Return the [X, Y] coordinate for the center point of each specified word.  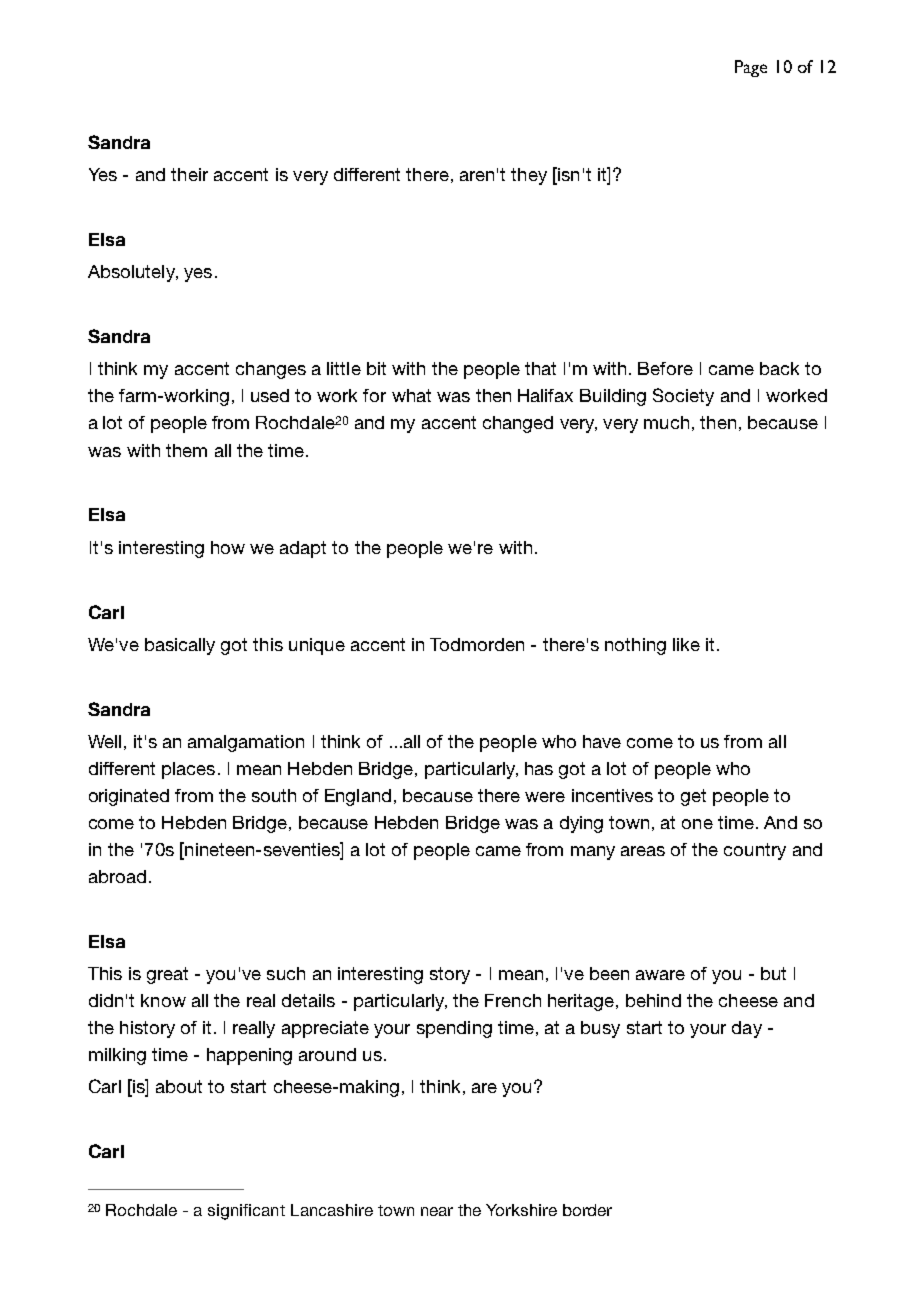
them [186, 450]
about [179, 1086]
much [666, 422]
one [697, 824]
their [189, 174]
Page [751, 68]
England [358, 797]
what [411, 395]
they [529, 176]
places [188, 770]
